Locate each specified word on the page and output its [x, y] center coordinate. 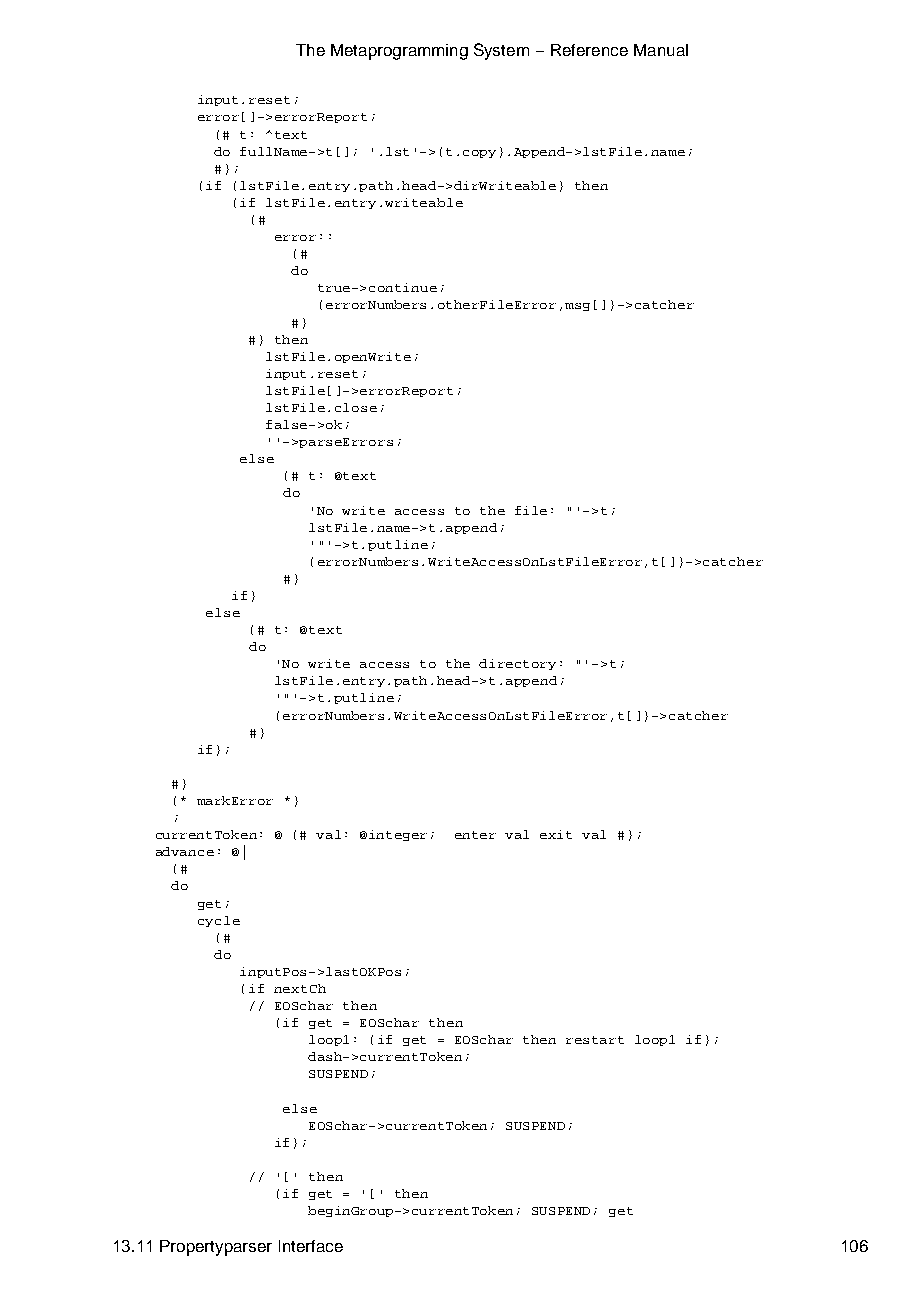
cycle [219, 921]
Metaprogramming [399, 52]
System [501, 51]
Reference [589, 50]
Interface [311, 1246]
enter [475, 835]
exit [556, 834]
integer [398, 835]
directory [517, 664]
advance [185, 851]
